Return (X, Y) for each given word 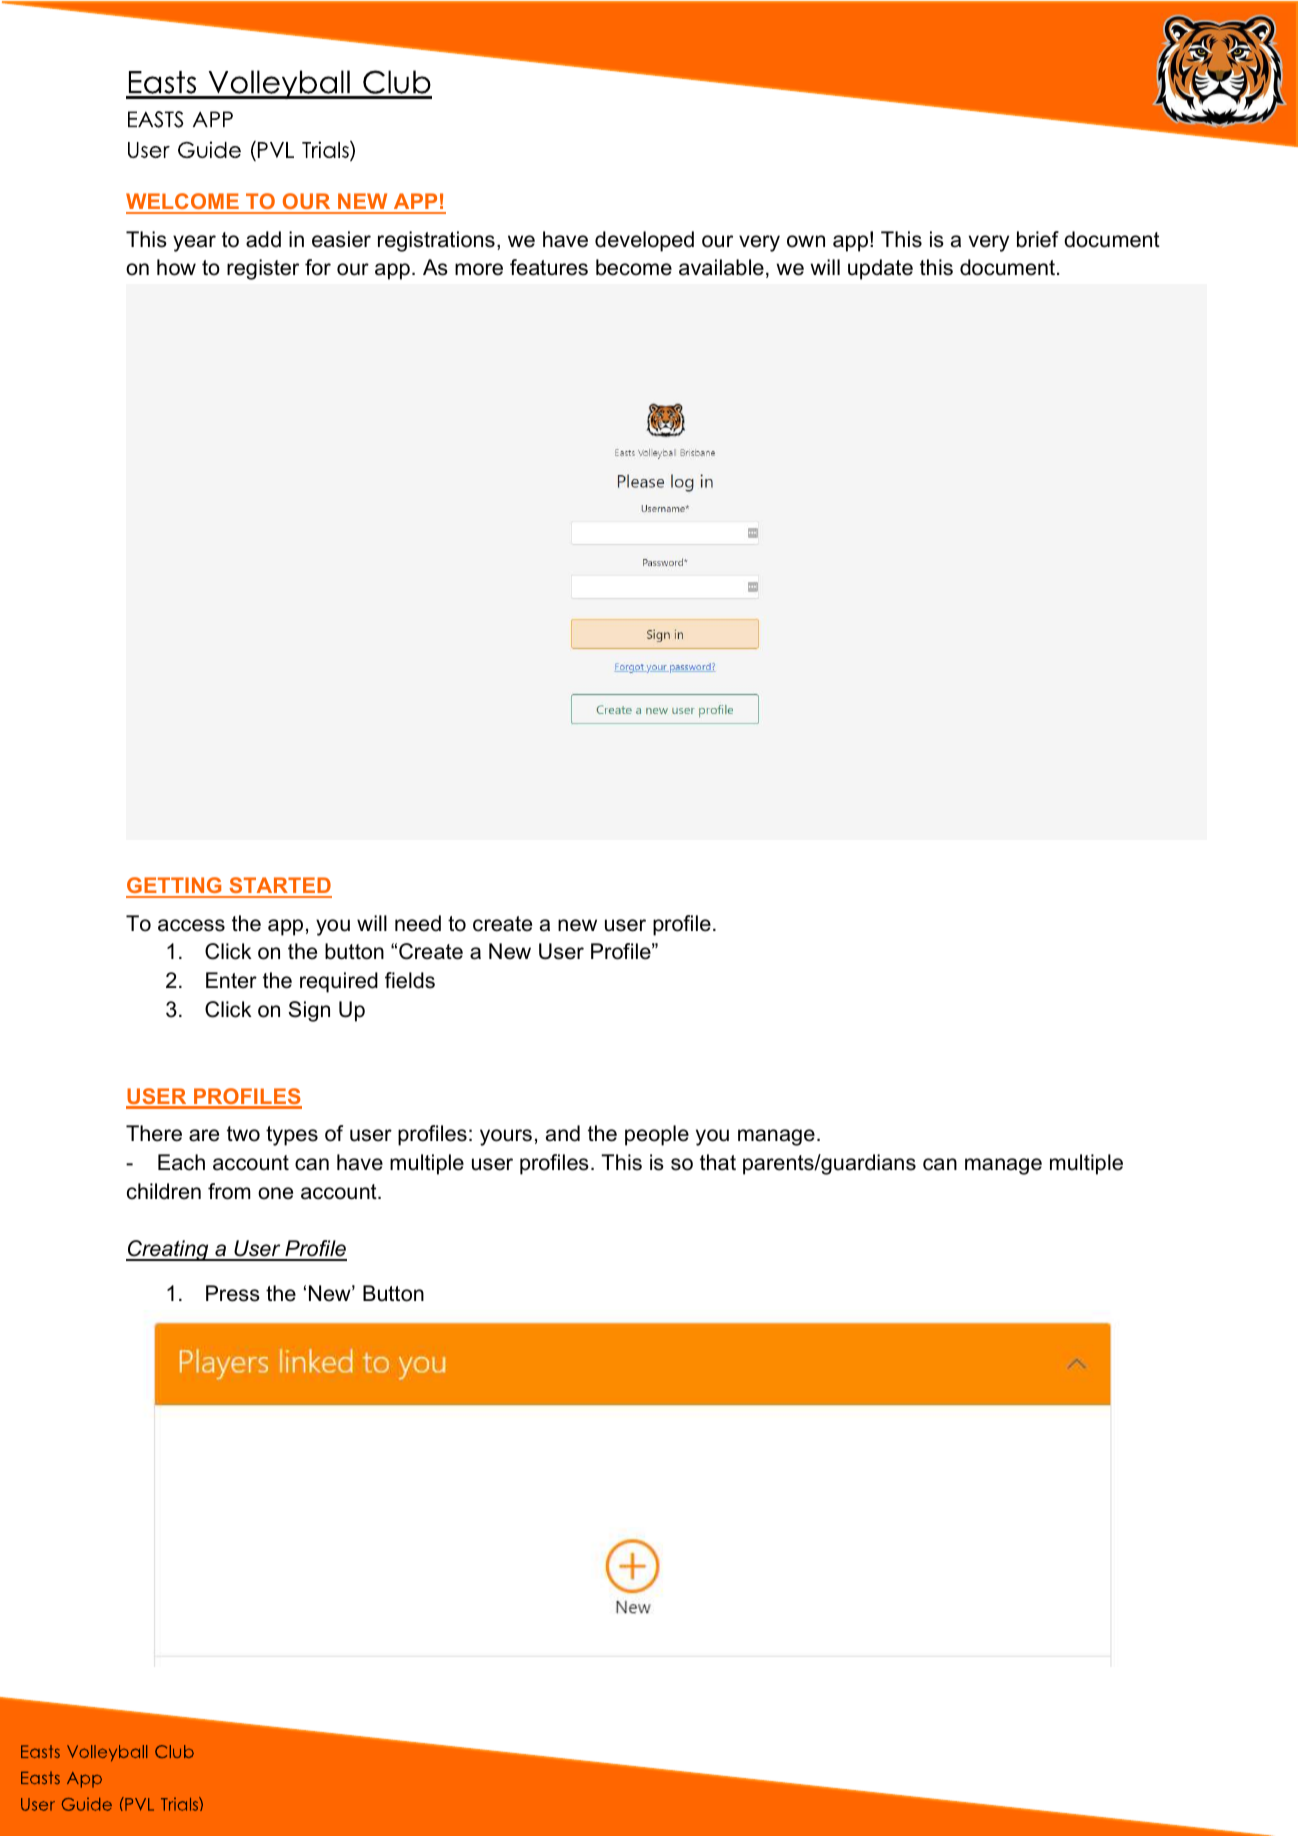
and (563, 1133)
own (806, 241)
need (418, 923)
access (191, 925)
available (721, 267)
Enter (231, 980)
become (634, 267)
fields (410, 980)
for (318, 267)
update (880, 269)
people (657, 1135)
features (549, 267)
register (263, 269)
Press (233, 1293)
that (718, 1162)
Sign (309, 1011)
